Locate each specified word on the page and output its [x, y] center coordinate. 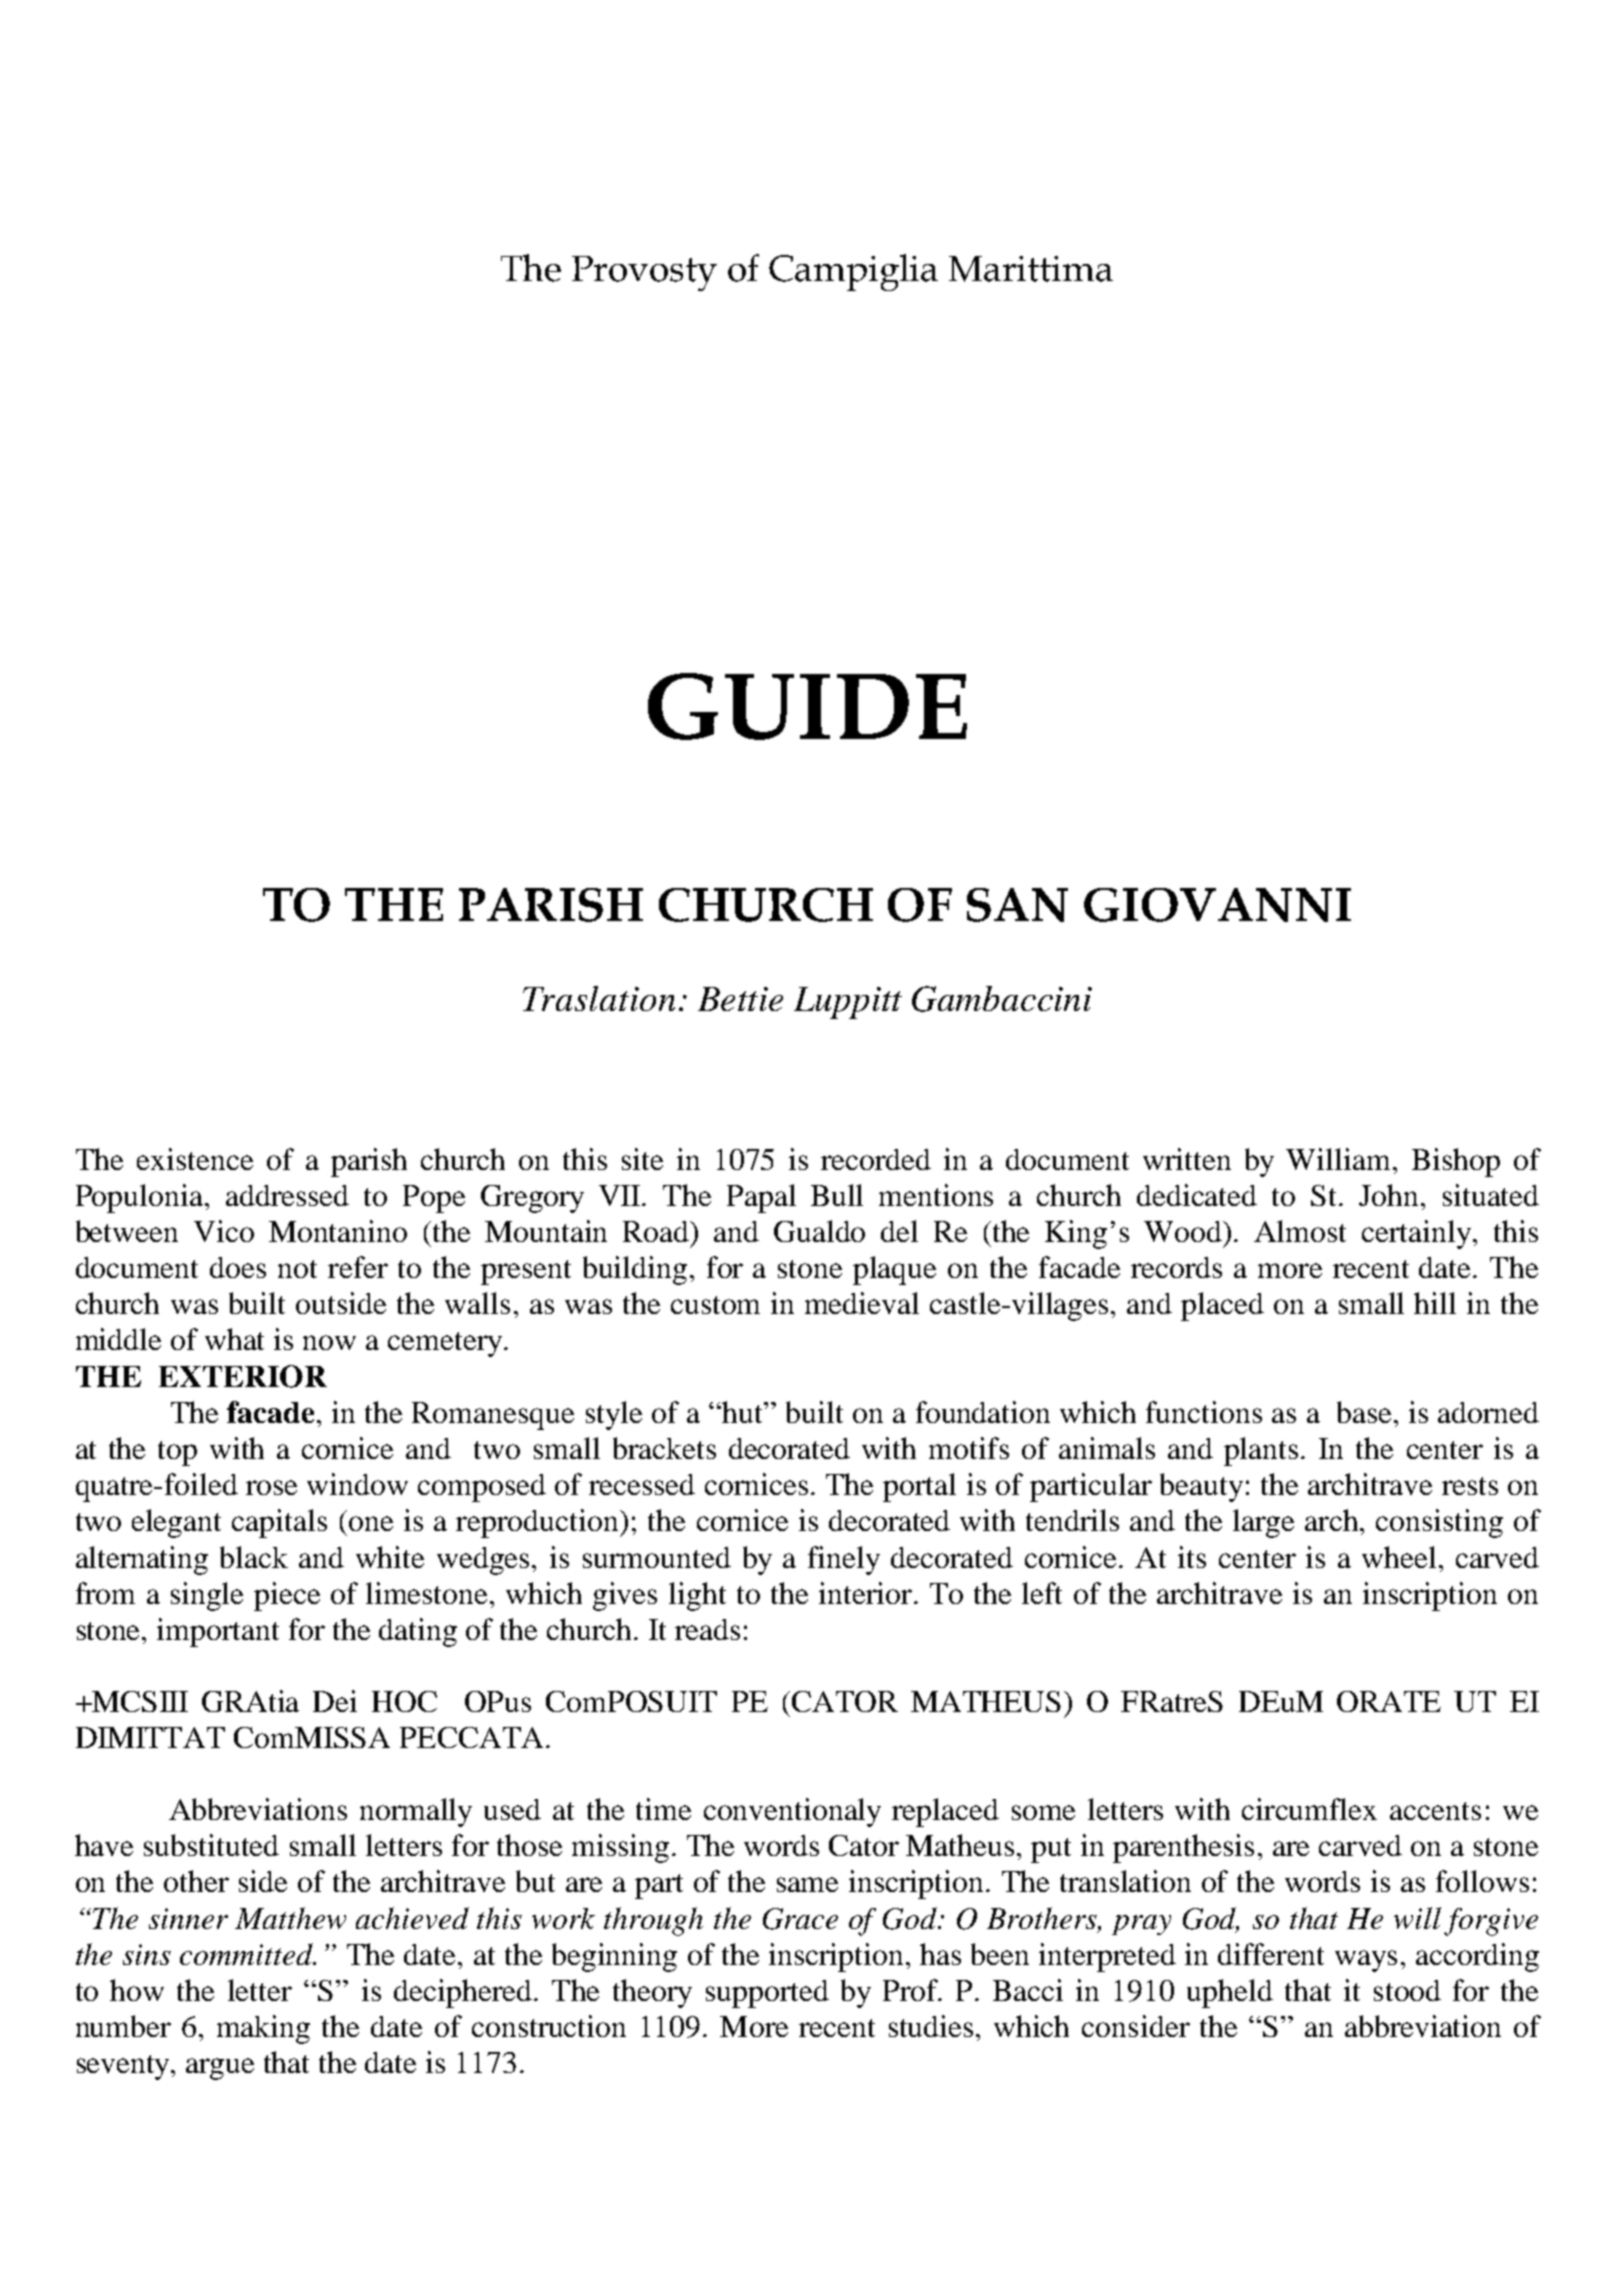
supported [767, 1994]
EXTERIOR [243, 1376]
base [1364, 1412]
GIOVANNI [1217, 905]
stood [1407, 1990]
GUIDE [807, 706]
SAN [1017, 905]
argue [220, 2069]
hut [743, 1412]
